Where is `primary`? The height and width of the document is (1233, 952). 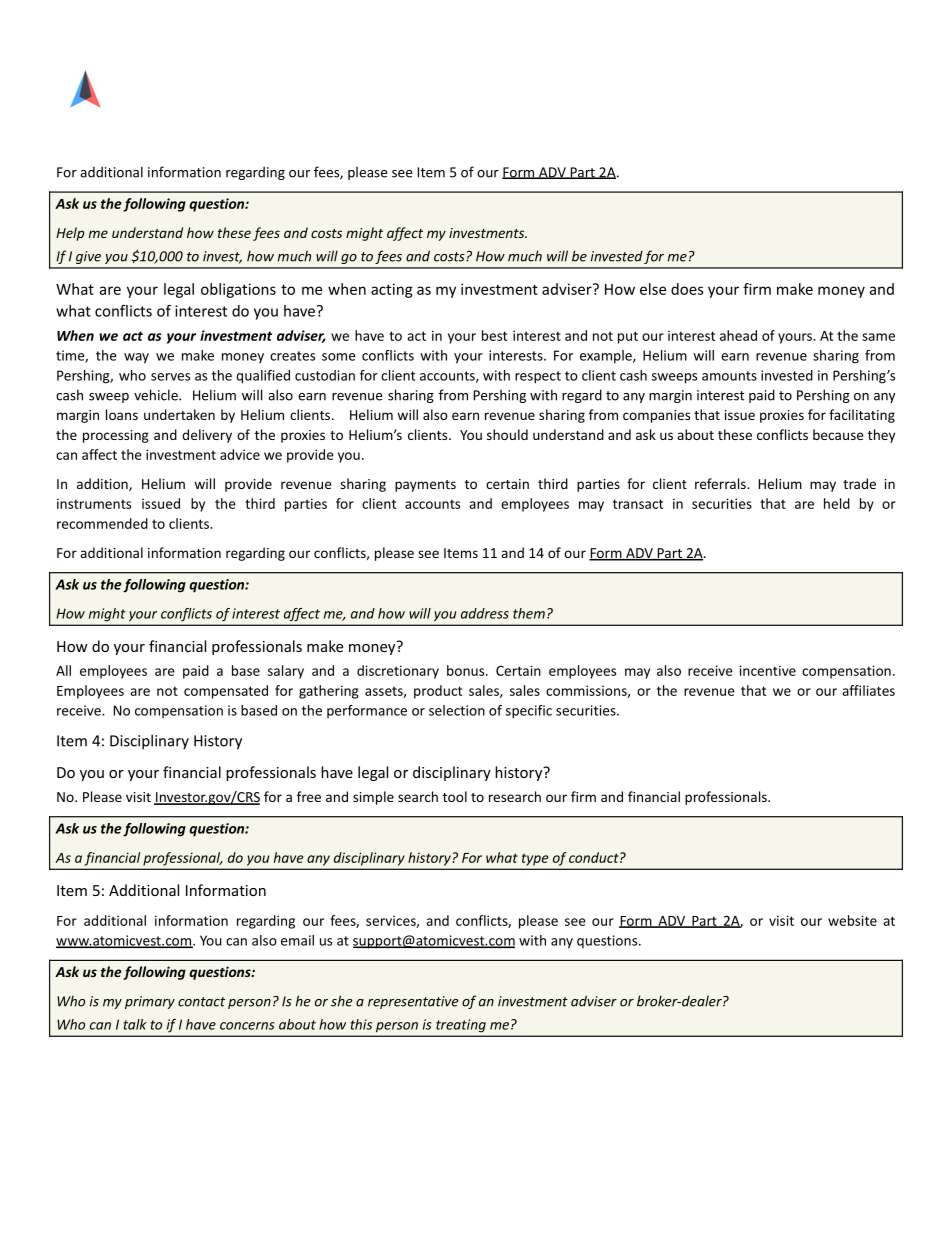
primary is located at coordinates (150, 1002).
